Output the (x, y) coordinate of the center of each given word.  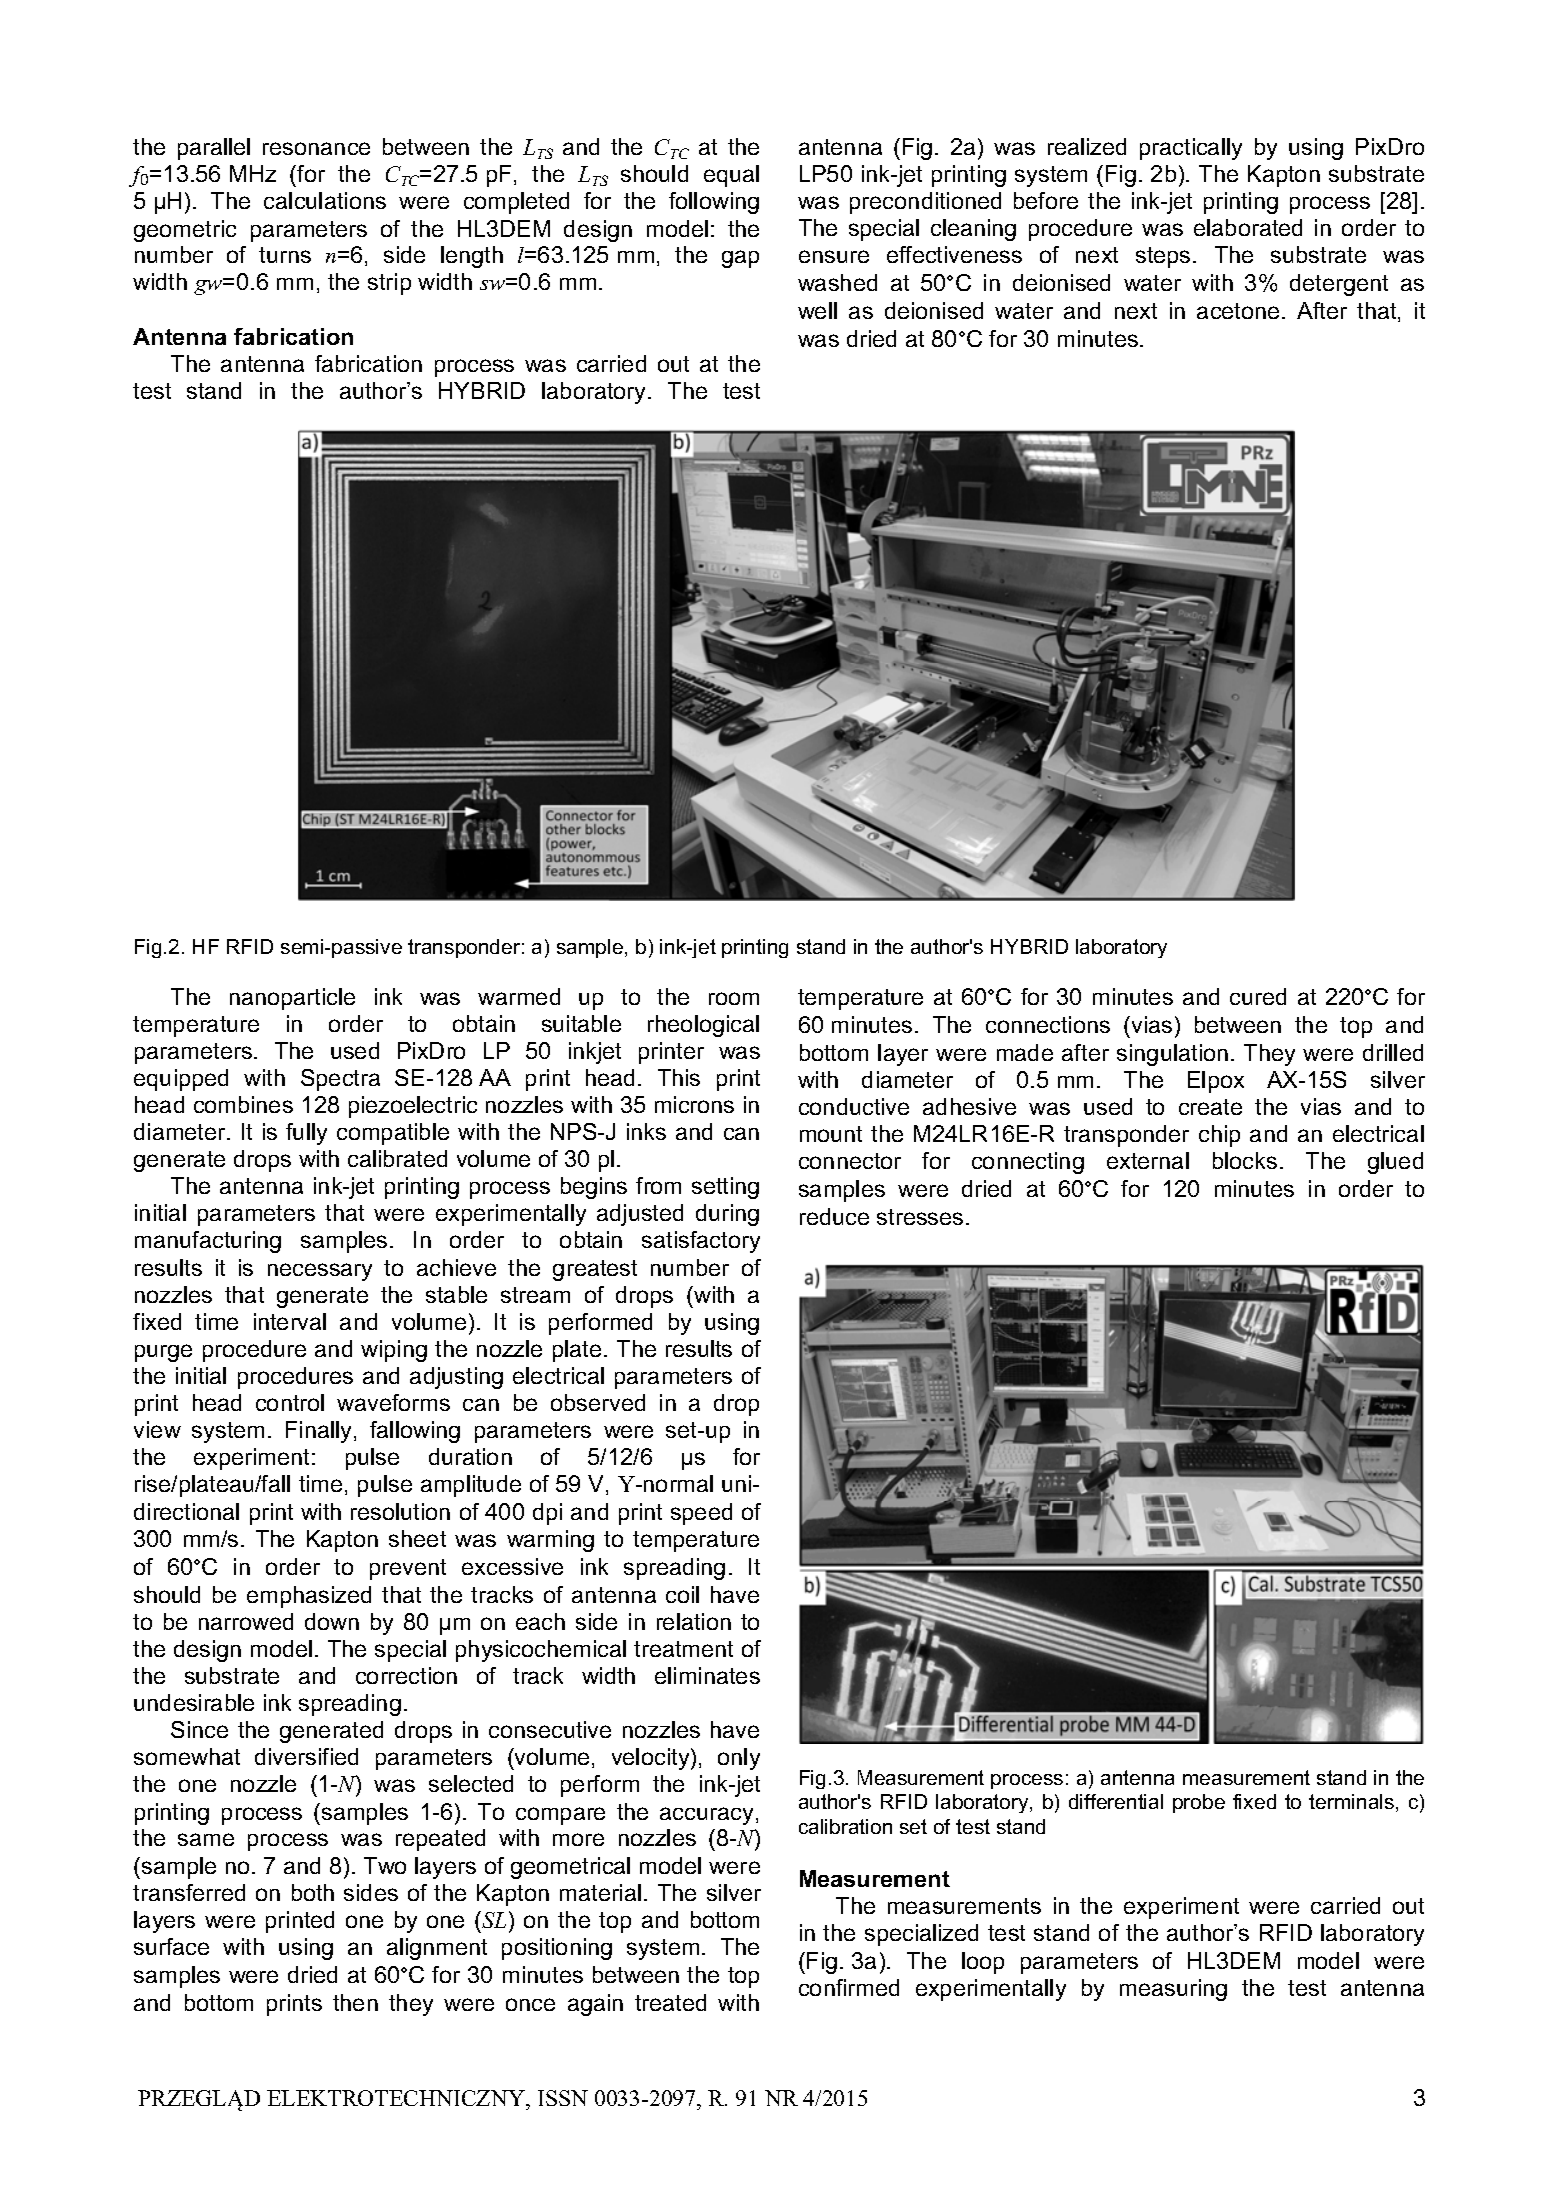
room (734, 998)
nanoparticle (292, 999)
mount (831, 1134)
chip (1219, 1136)
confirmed (849, 1987)
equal (731, 176)
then (355, 2002)
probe (1199, 1803)
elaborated (1248, 227)
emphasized (309, 1597)
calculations (325, 200)
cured (1258, 996)
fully (306, 1134)
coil (682, 1594)
